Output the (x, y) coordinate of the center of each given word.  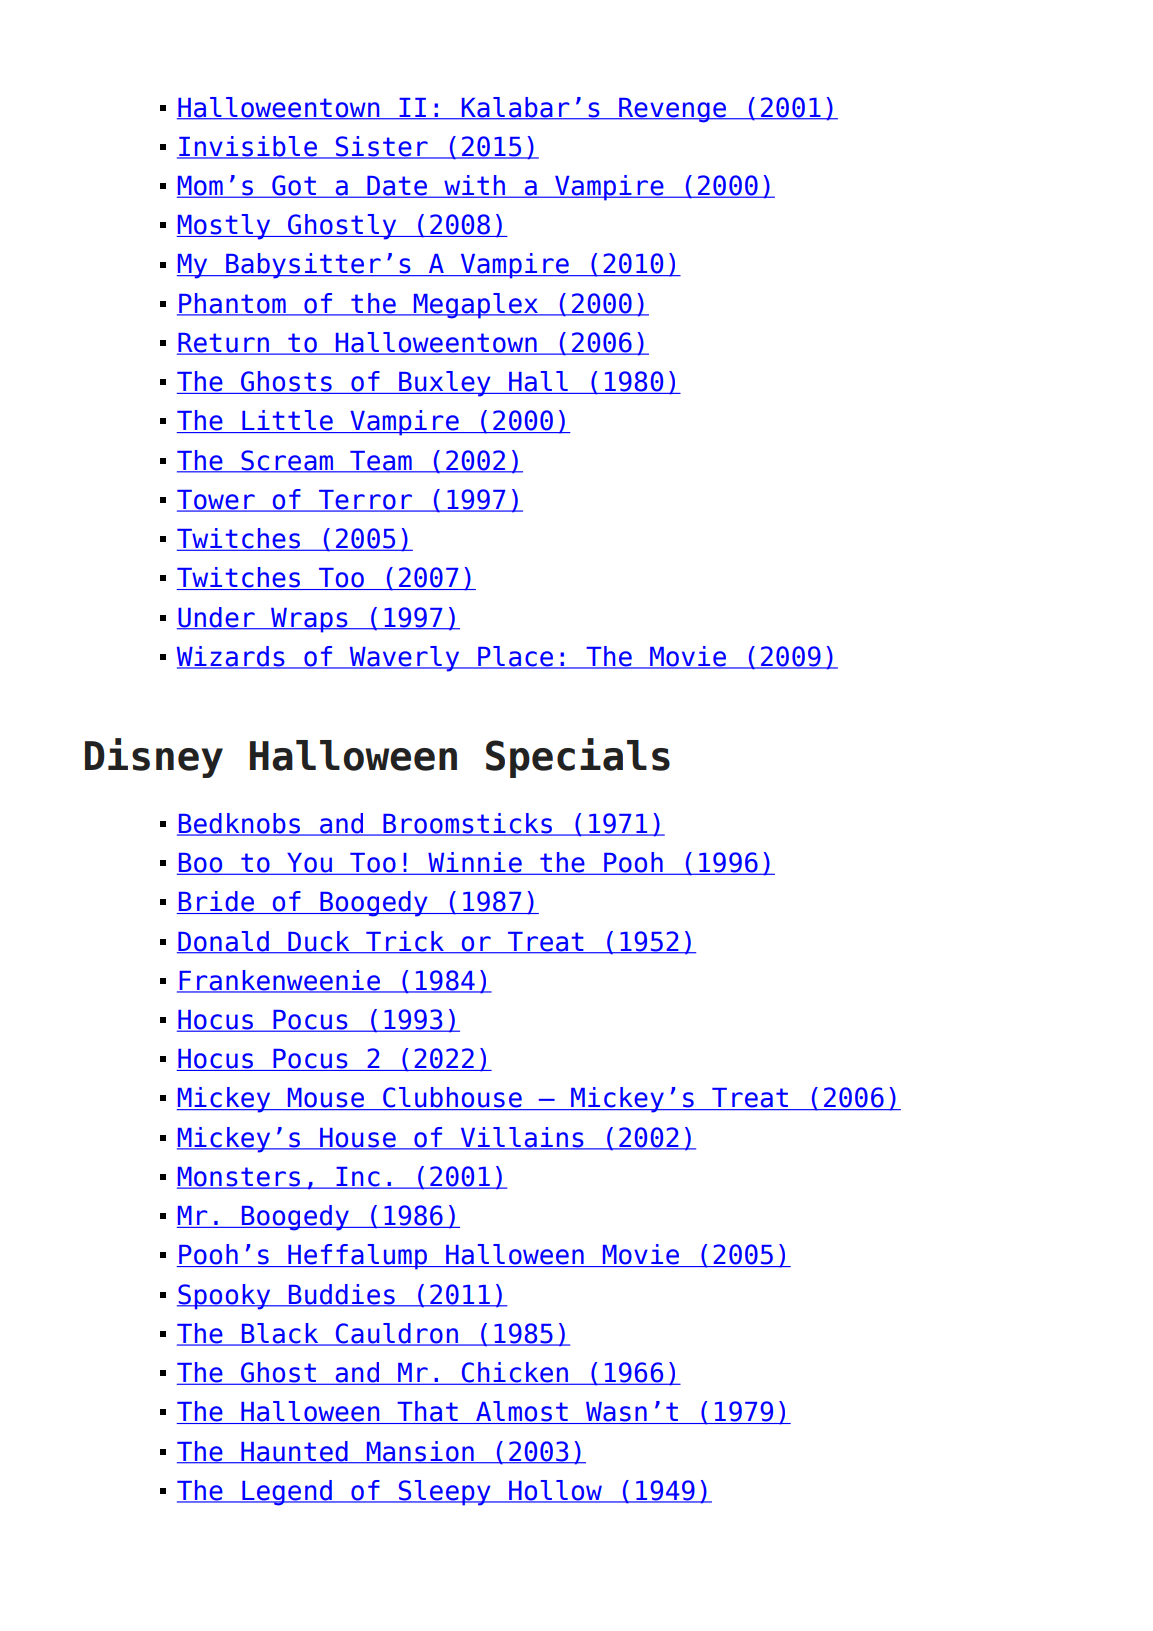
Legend (287, 1493)
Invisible (248, 147)
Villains (522, 1138)
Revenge (673, 110)
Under (217, 618)
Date (397, 187)
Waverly (404, 659)
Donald (224, 942)
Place (515, 657)
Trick (405, 942)
